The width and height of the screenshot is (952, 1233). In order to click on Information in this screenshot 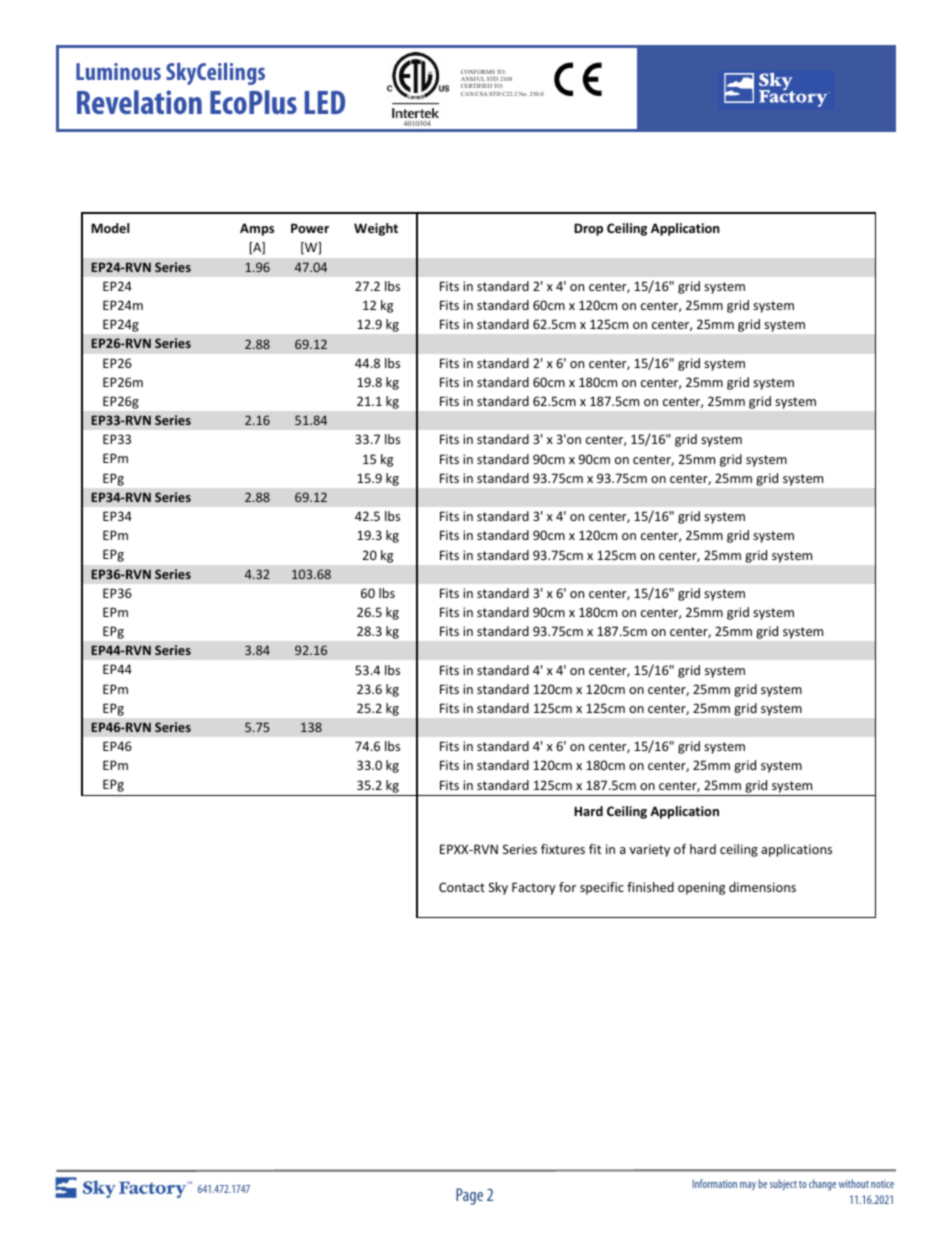, I will do `click(715, 1183)`.
